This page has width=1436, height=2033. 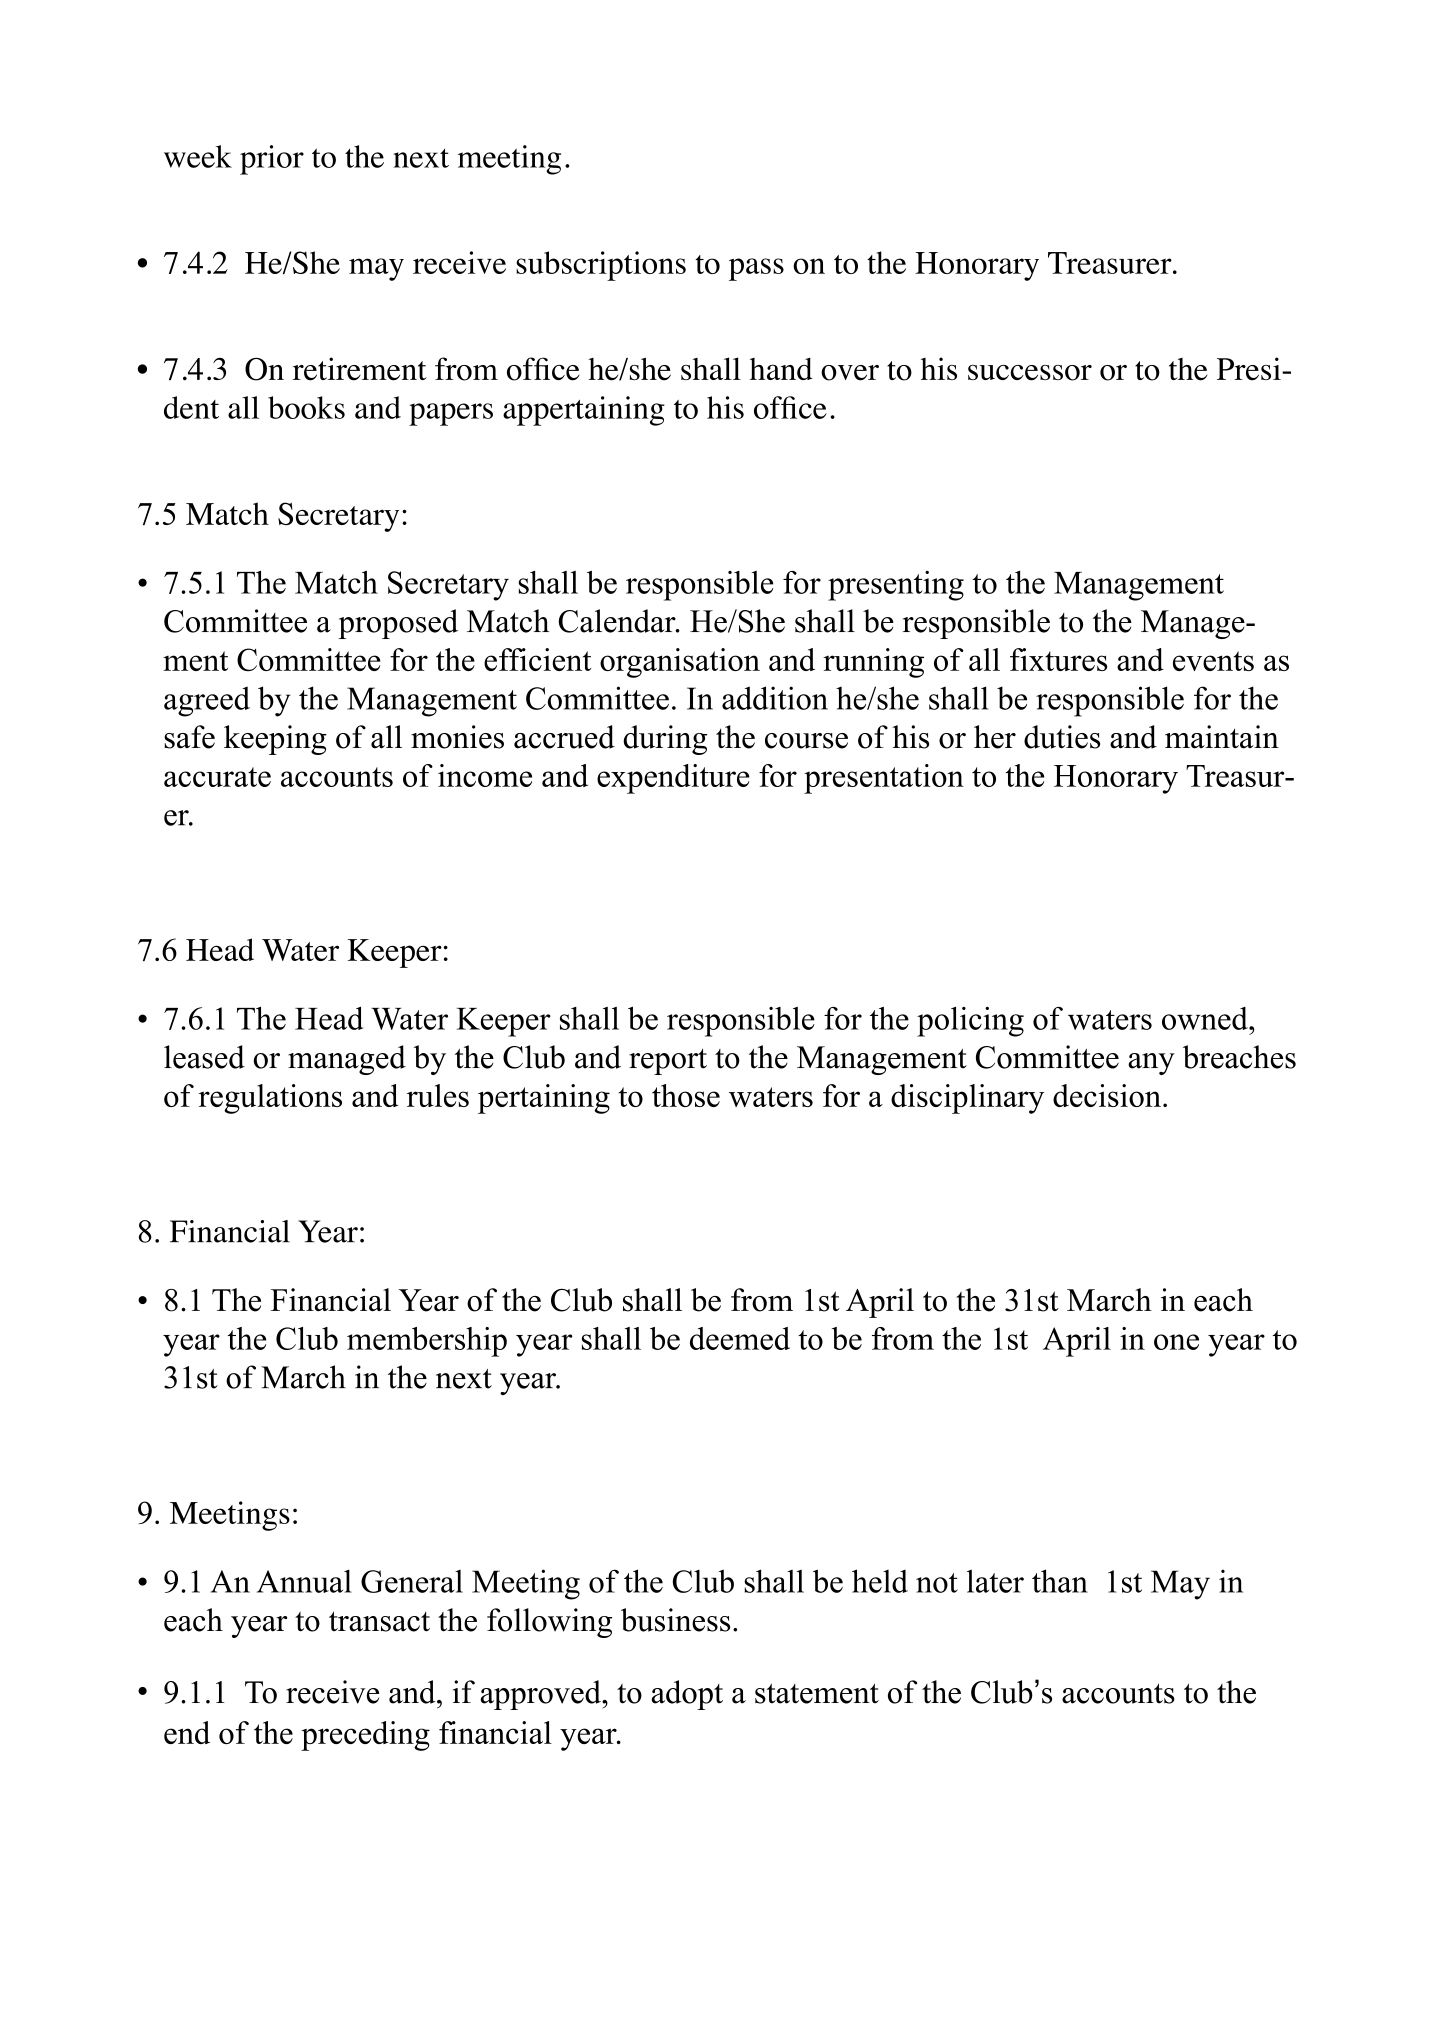 I want to click on membership, so click(x=427, y=1342).
